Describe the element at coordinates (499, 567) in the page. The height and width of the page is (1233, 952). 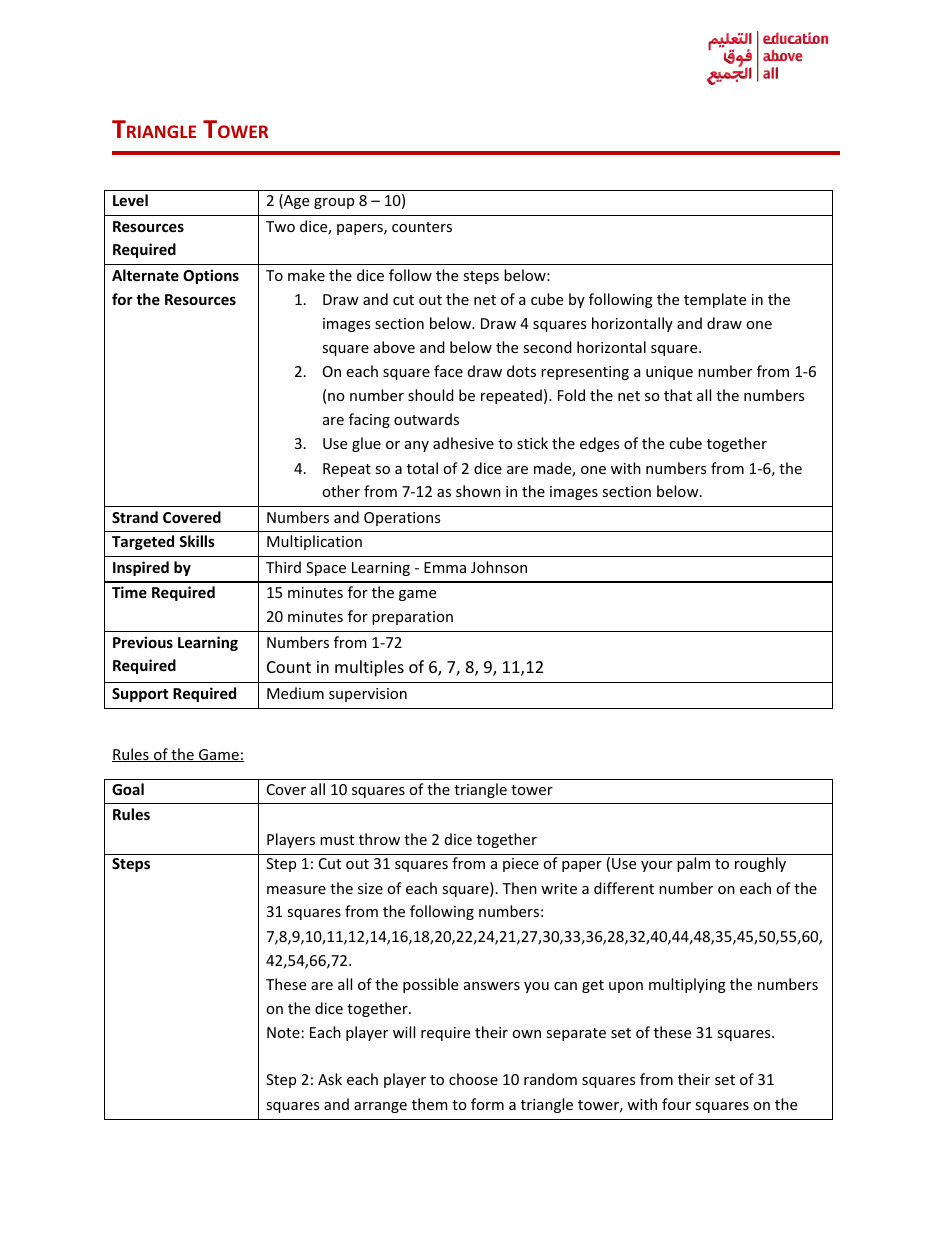
I see `Johnson` at that location.
